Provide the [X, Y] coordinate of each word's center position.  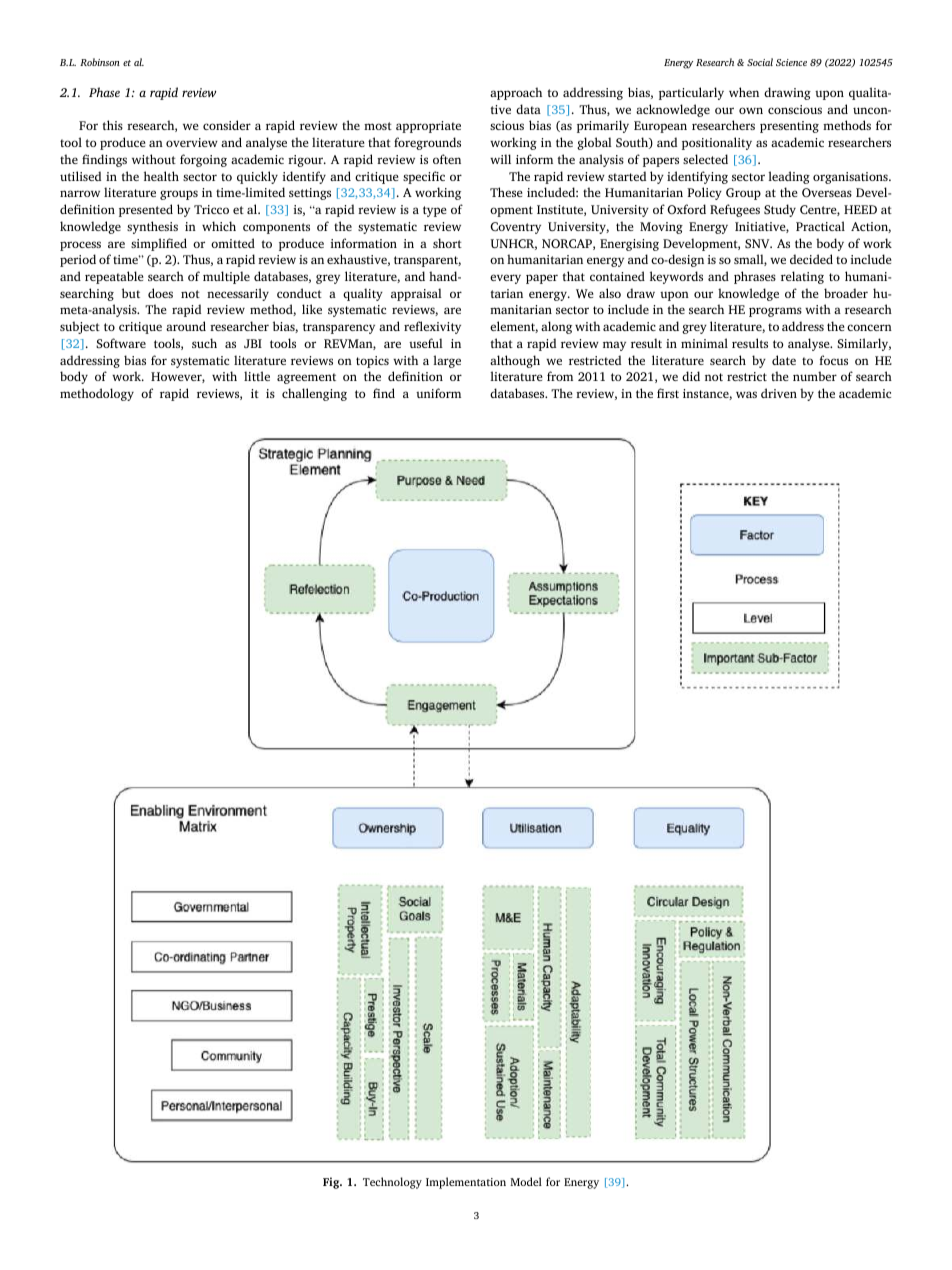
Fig [332, 1183]
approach [516, 93]
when [744, 92]
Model [526, 1181]
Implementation [466, 1183]
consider [227, 125]
